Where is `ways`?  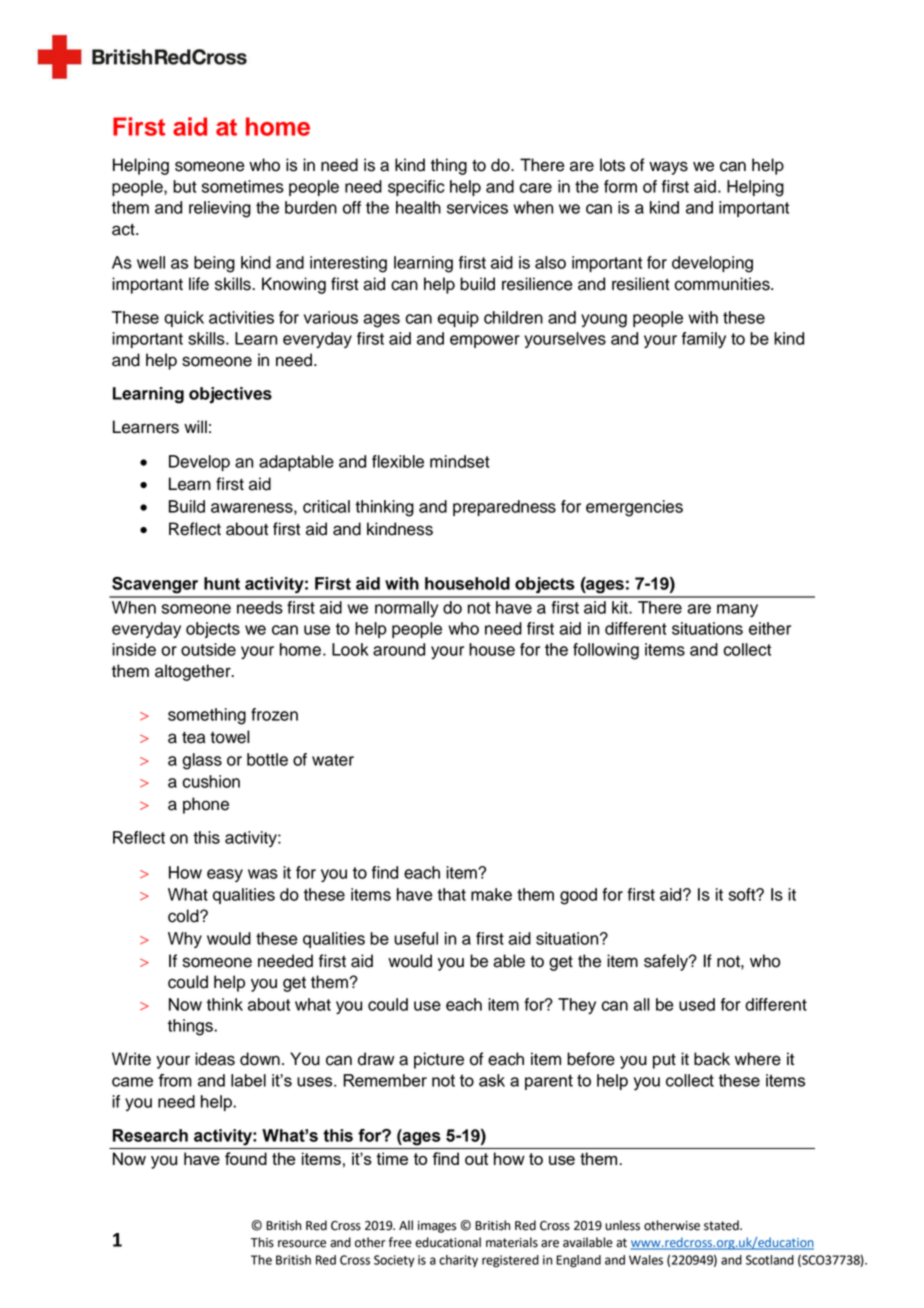 ways is located at coordinates (668, 168).
